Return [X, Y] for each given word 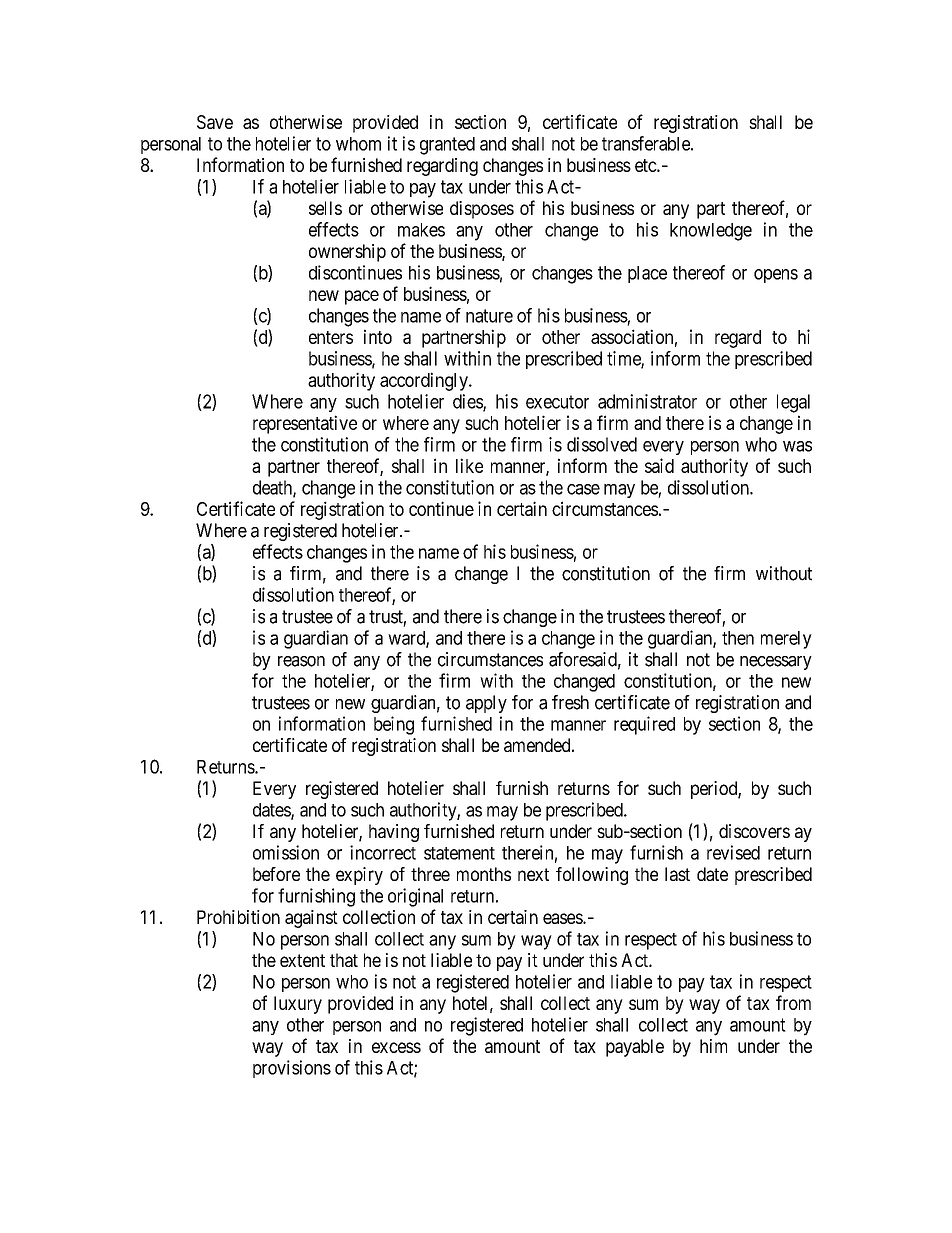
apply [486, 704]
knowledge [711, 232]
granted [447, 146]
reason [301, 661]
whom [358, 144]
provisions [292, 1069]
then [738, 638]
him [713, 1046]
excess [396, 1047]
